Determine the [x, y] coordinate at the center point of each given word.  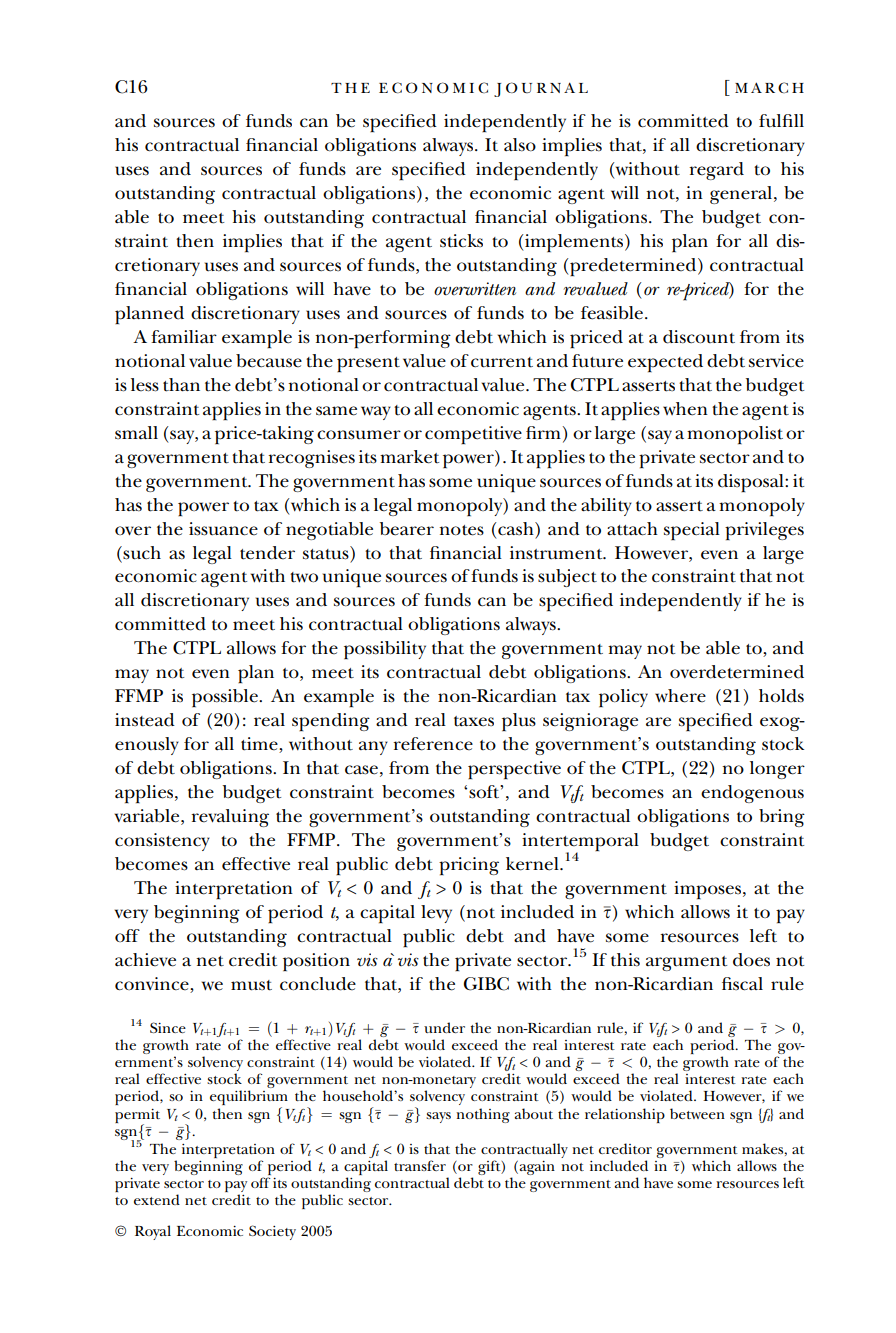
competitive [473, 435]
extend [157, 1199]
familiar [184, 336]
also [520, 145]
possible [226, 698]
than [181, 385]
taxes [474, 721]
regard [716, 171]
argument [686, 963]
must [251, 985]
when [685, 409]
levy [436, 914]
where [680, 696]
